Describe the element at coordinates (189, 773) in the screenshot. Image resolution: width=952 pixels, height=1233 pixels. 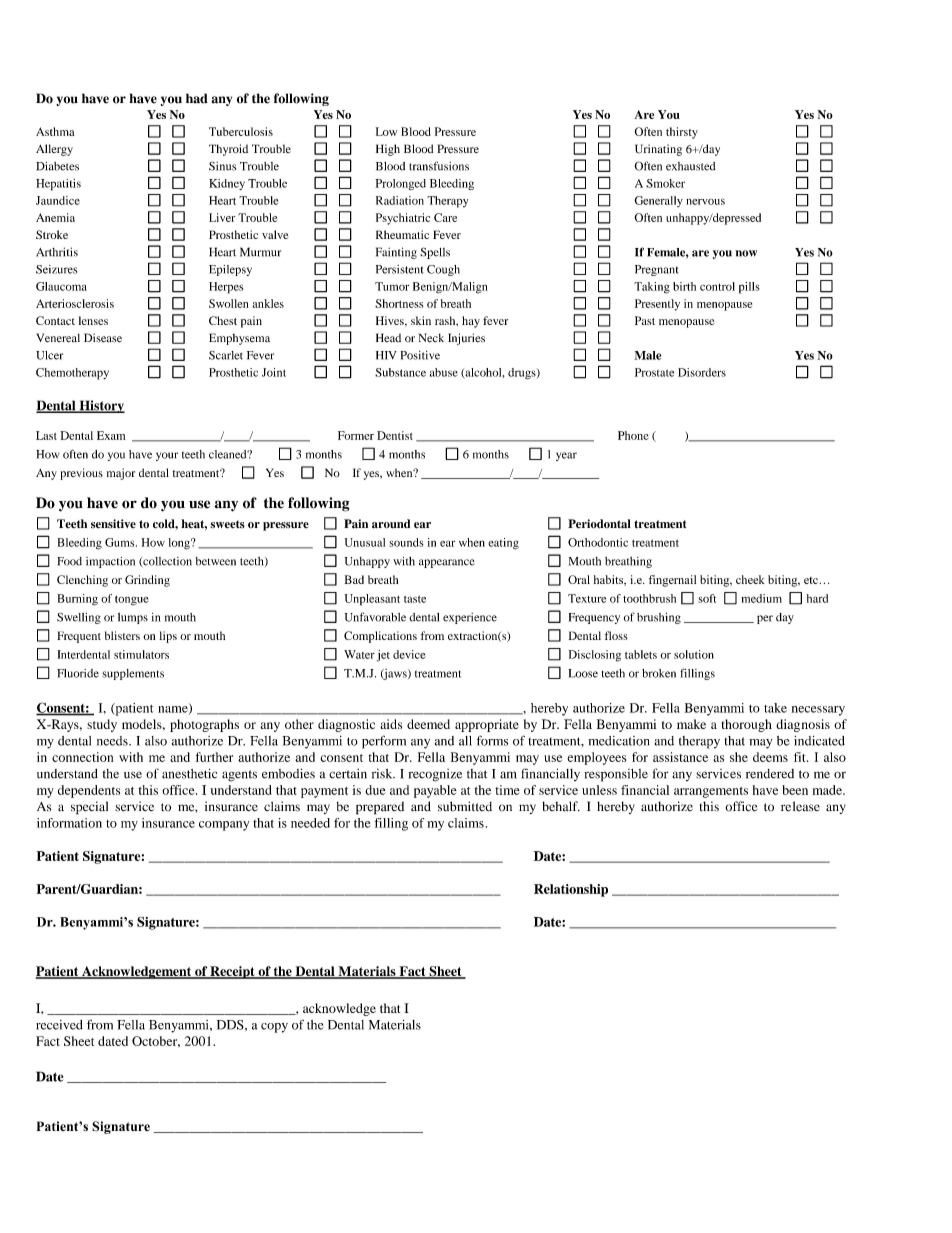
I see `anesthetic` at that location.
